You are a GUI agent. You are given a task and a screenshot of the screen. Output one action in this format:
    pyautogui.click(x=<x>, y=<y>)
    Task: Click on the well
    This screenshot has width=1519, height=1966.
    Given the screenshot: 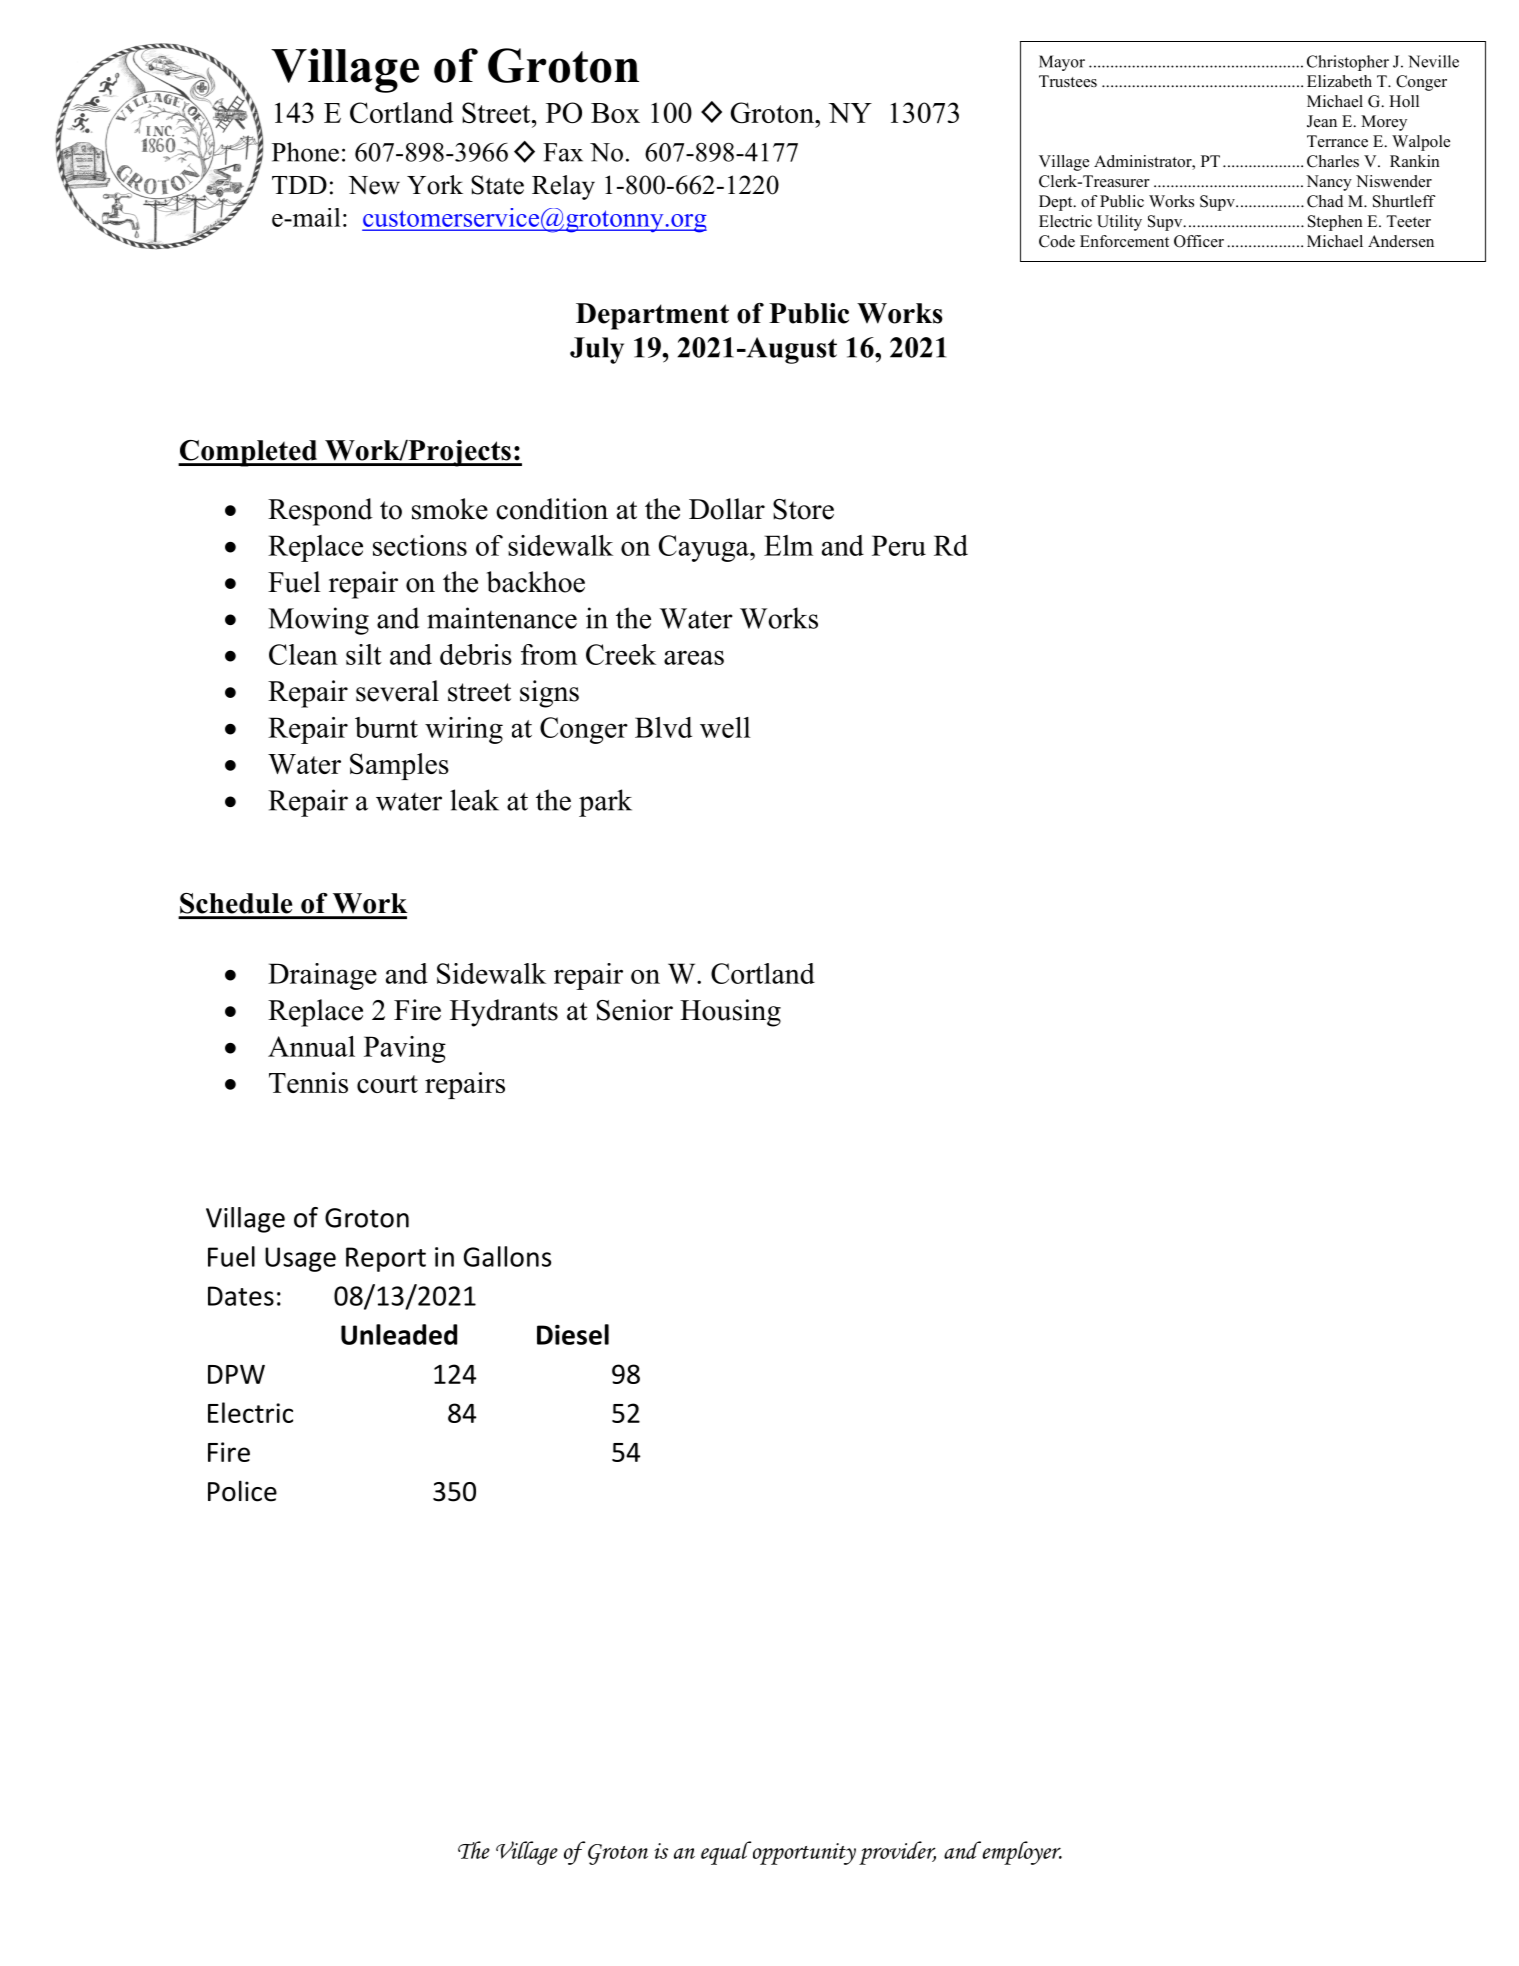 What is the action you would take?
    pyautogui.click(x=725, y=727)
